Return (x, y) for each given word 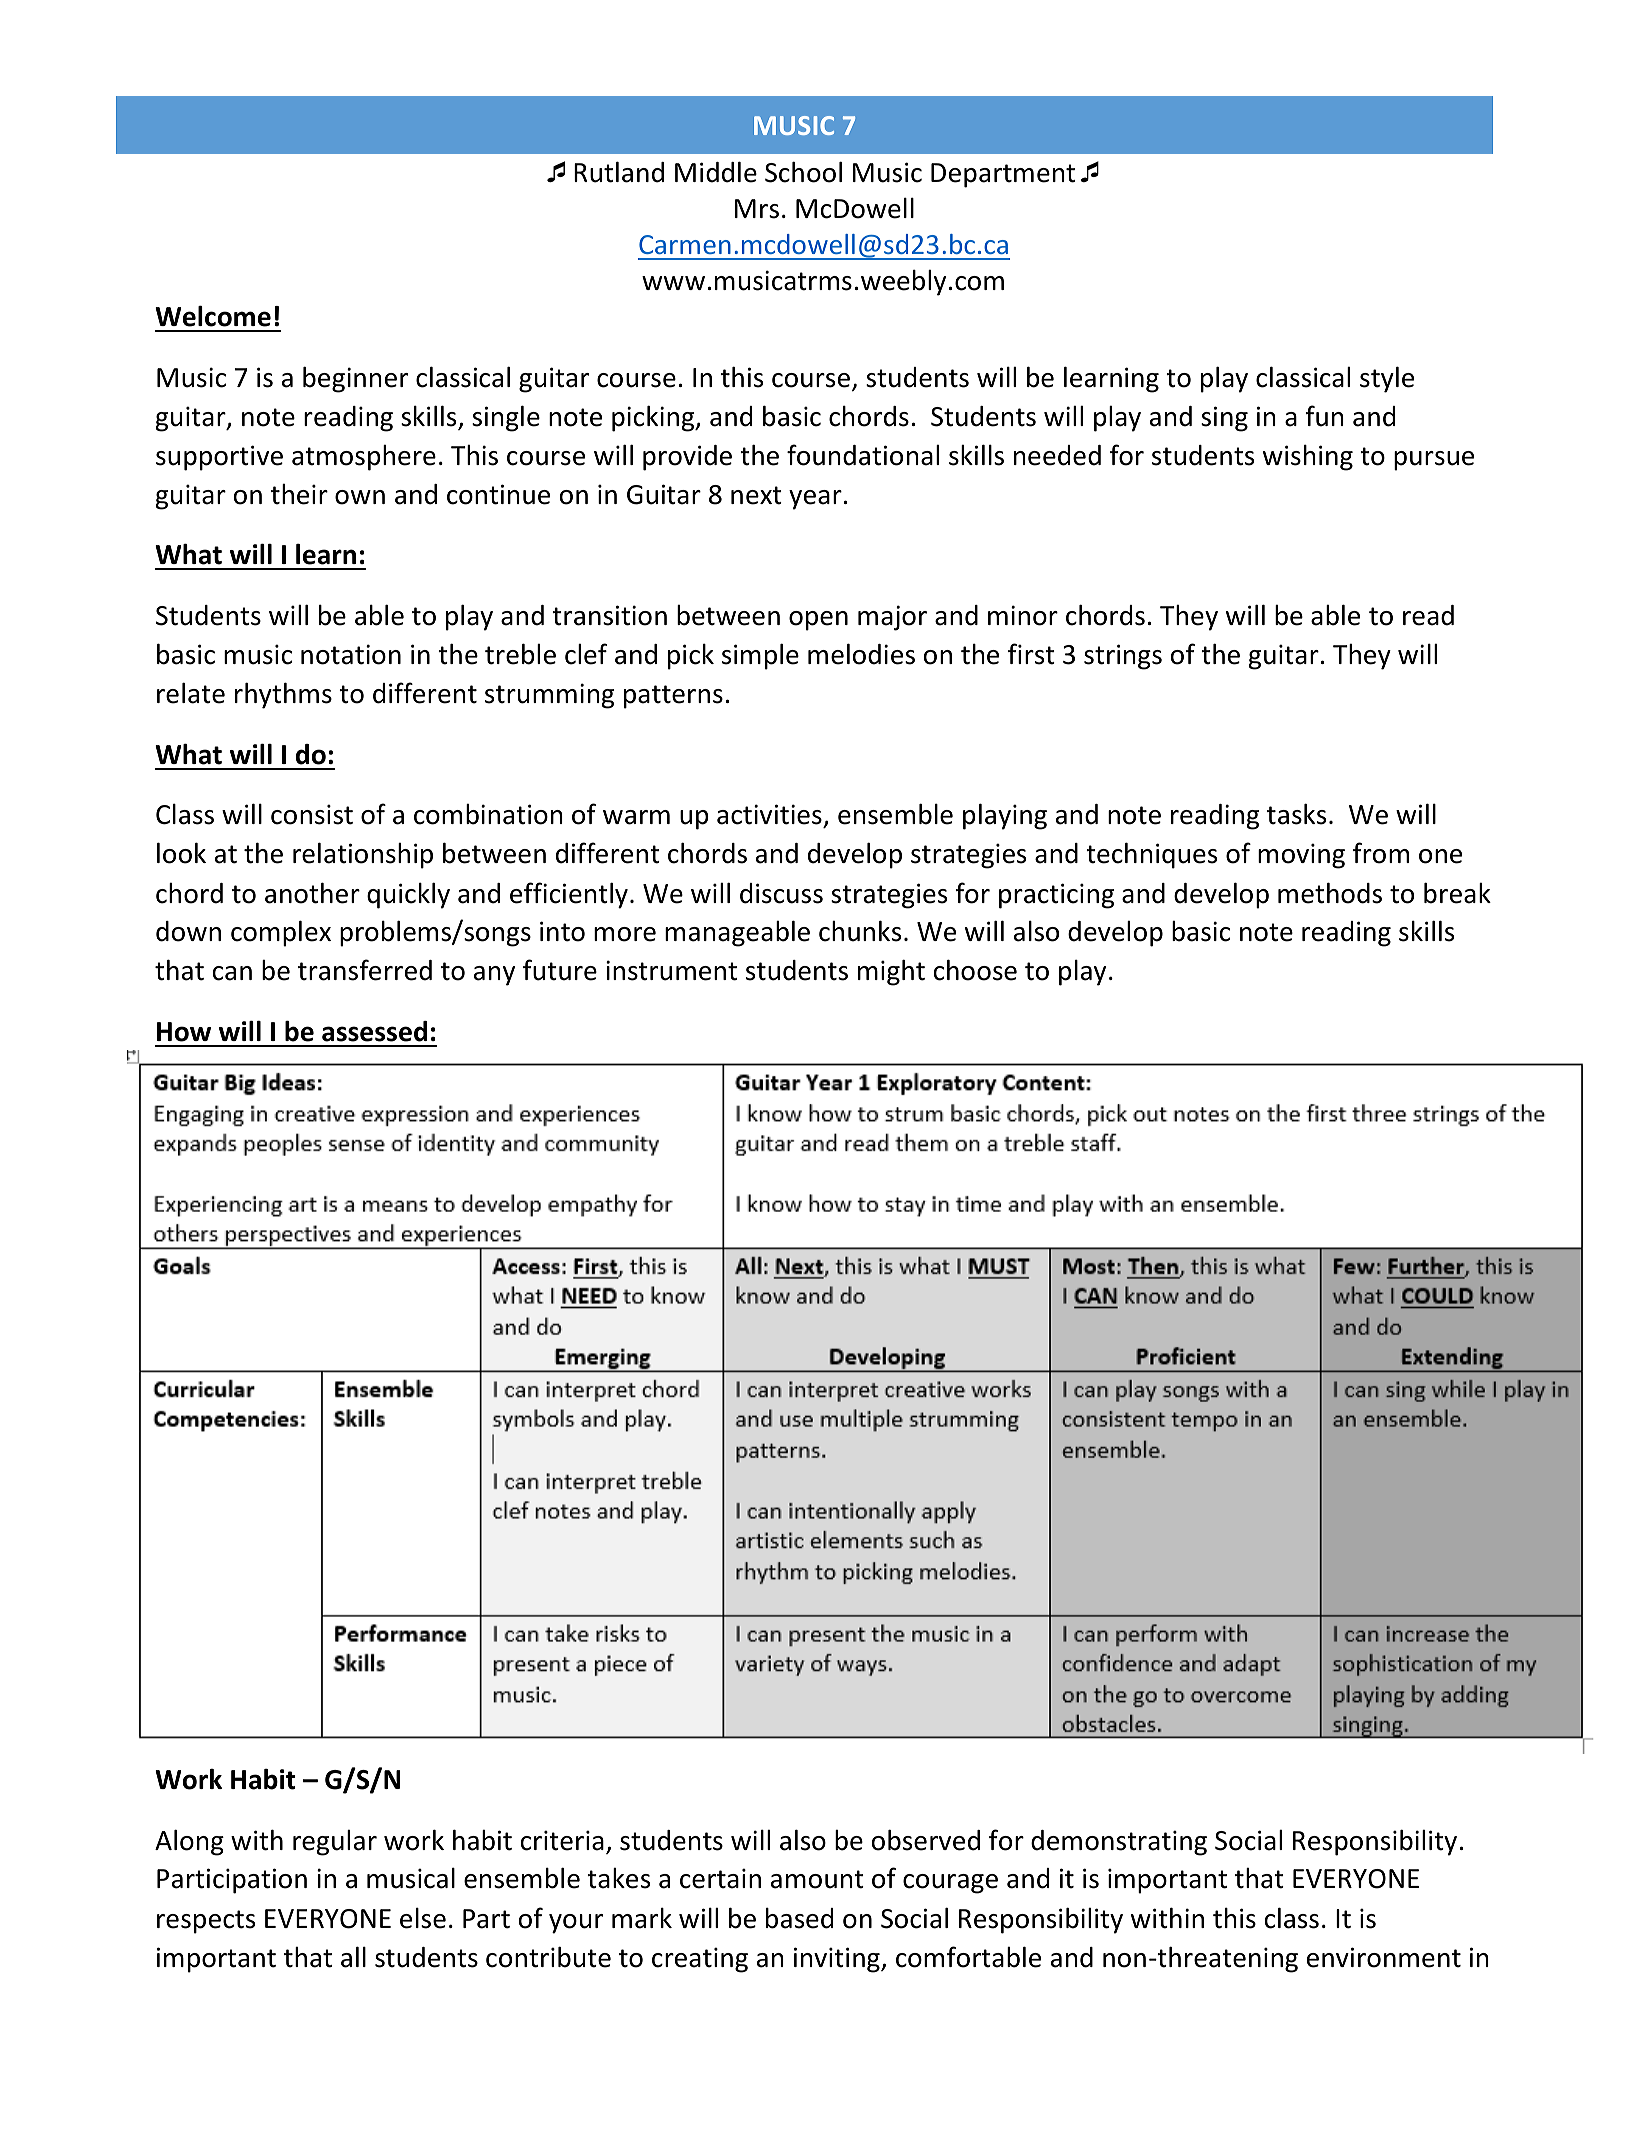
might (891, 972)
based (799, 1918)
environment (1384, 1957)
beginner (355, 379)
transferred (365, 970)
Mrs (757, 209)
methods (1330, 893)
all (353, 1957)
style (1387, 379)
